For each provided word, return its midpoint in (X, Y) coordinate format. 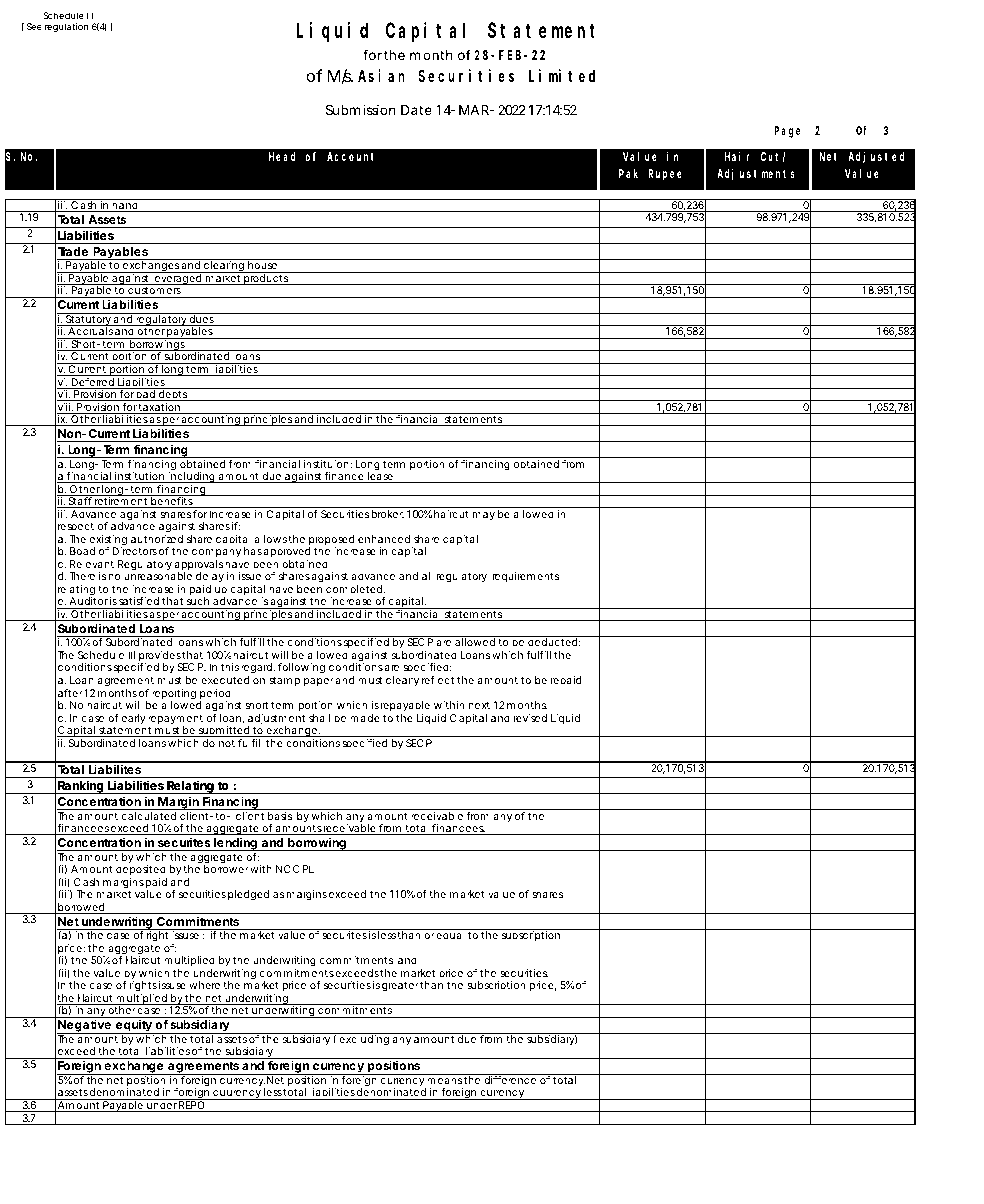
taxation (159, 408)
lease (379, 476)
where (204, 985)
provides (159, 657)
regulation (66, 27)
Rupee (665, 175)
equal (450, 936)
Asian (381, 75)
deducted (552, 642)
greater (400, 987)
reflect (438, 680)
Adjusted (876, 158)
